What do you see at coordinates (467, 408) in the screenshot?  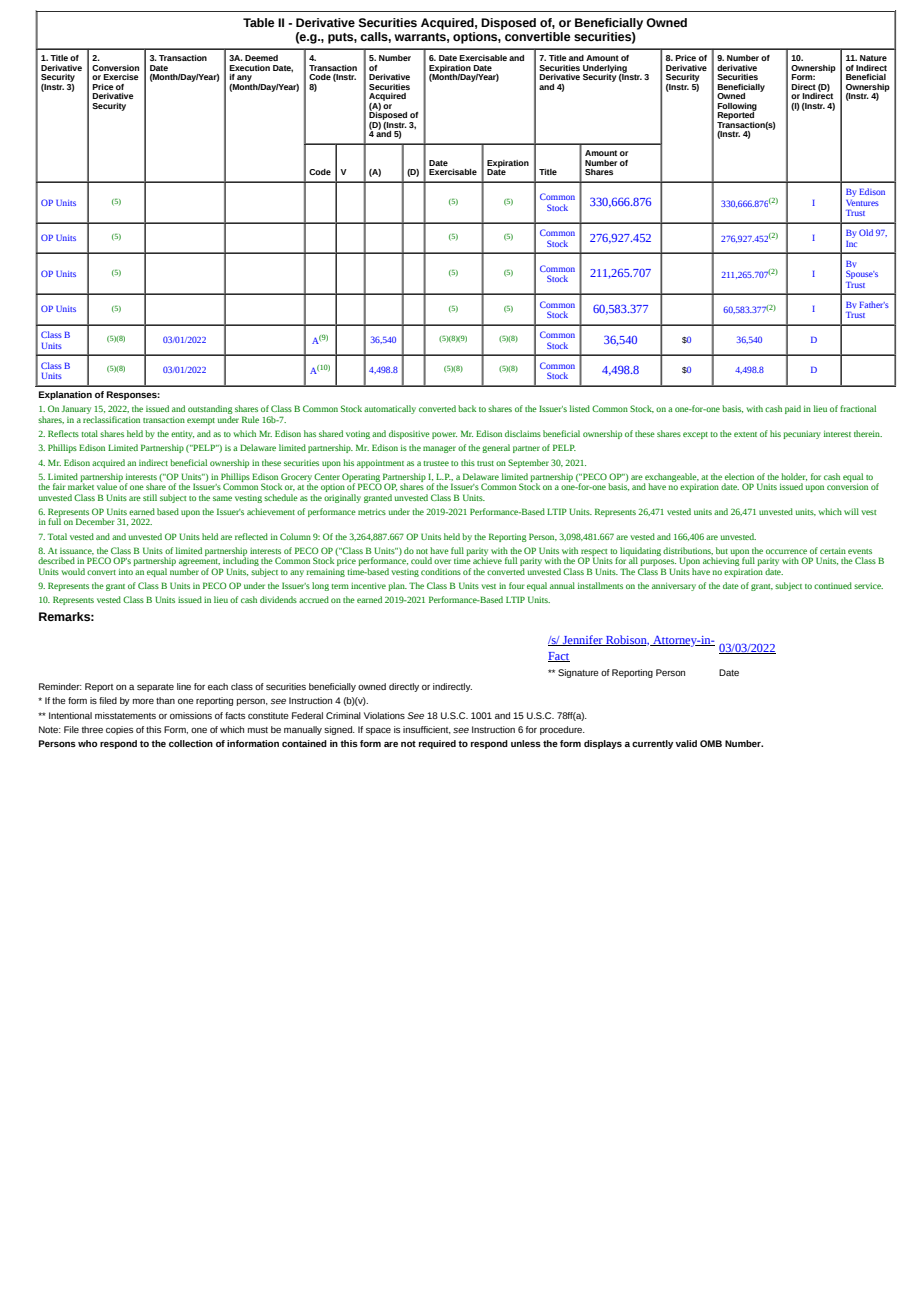 I see `back` at bounding box center [467, 408].
